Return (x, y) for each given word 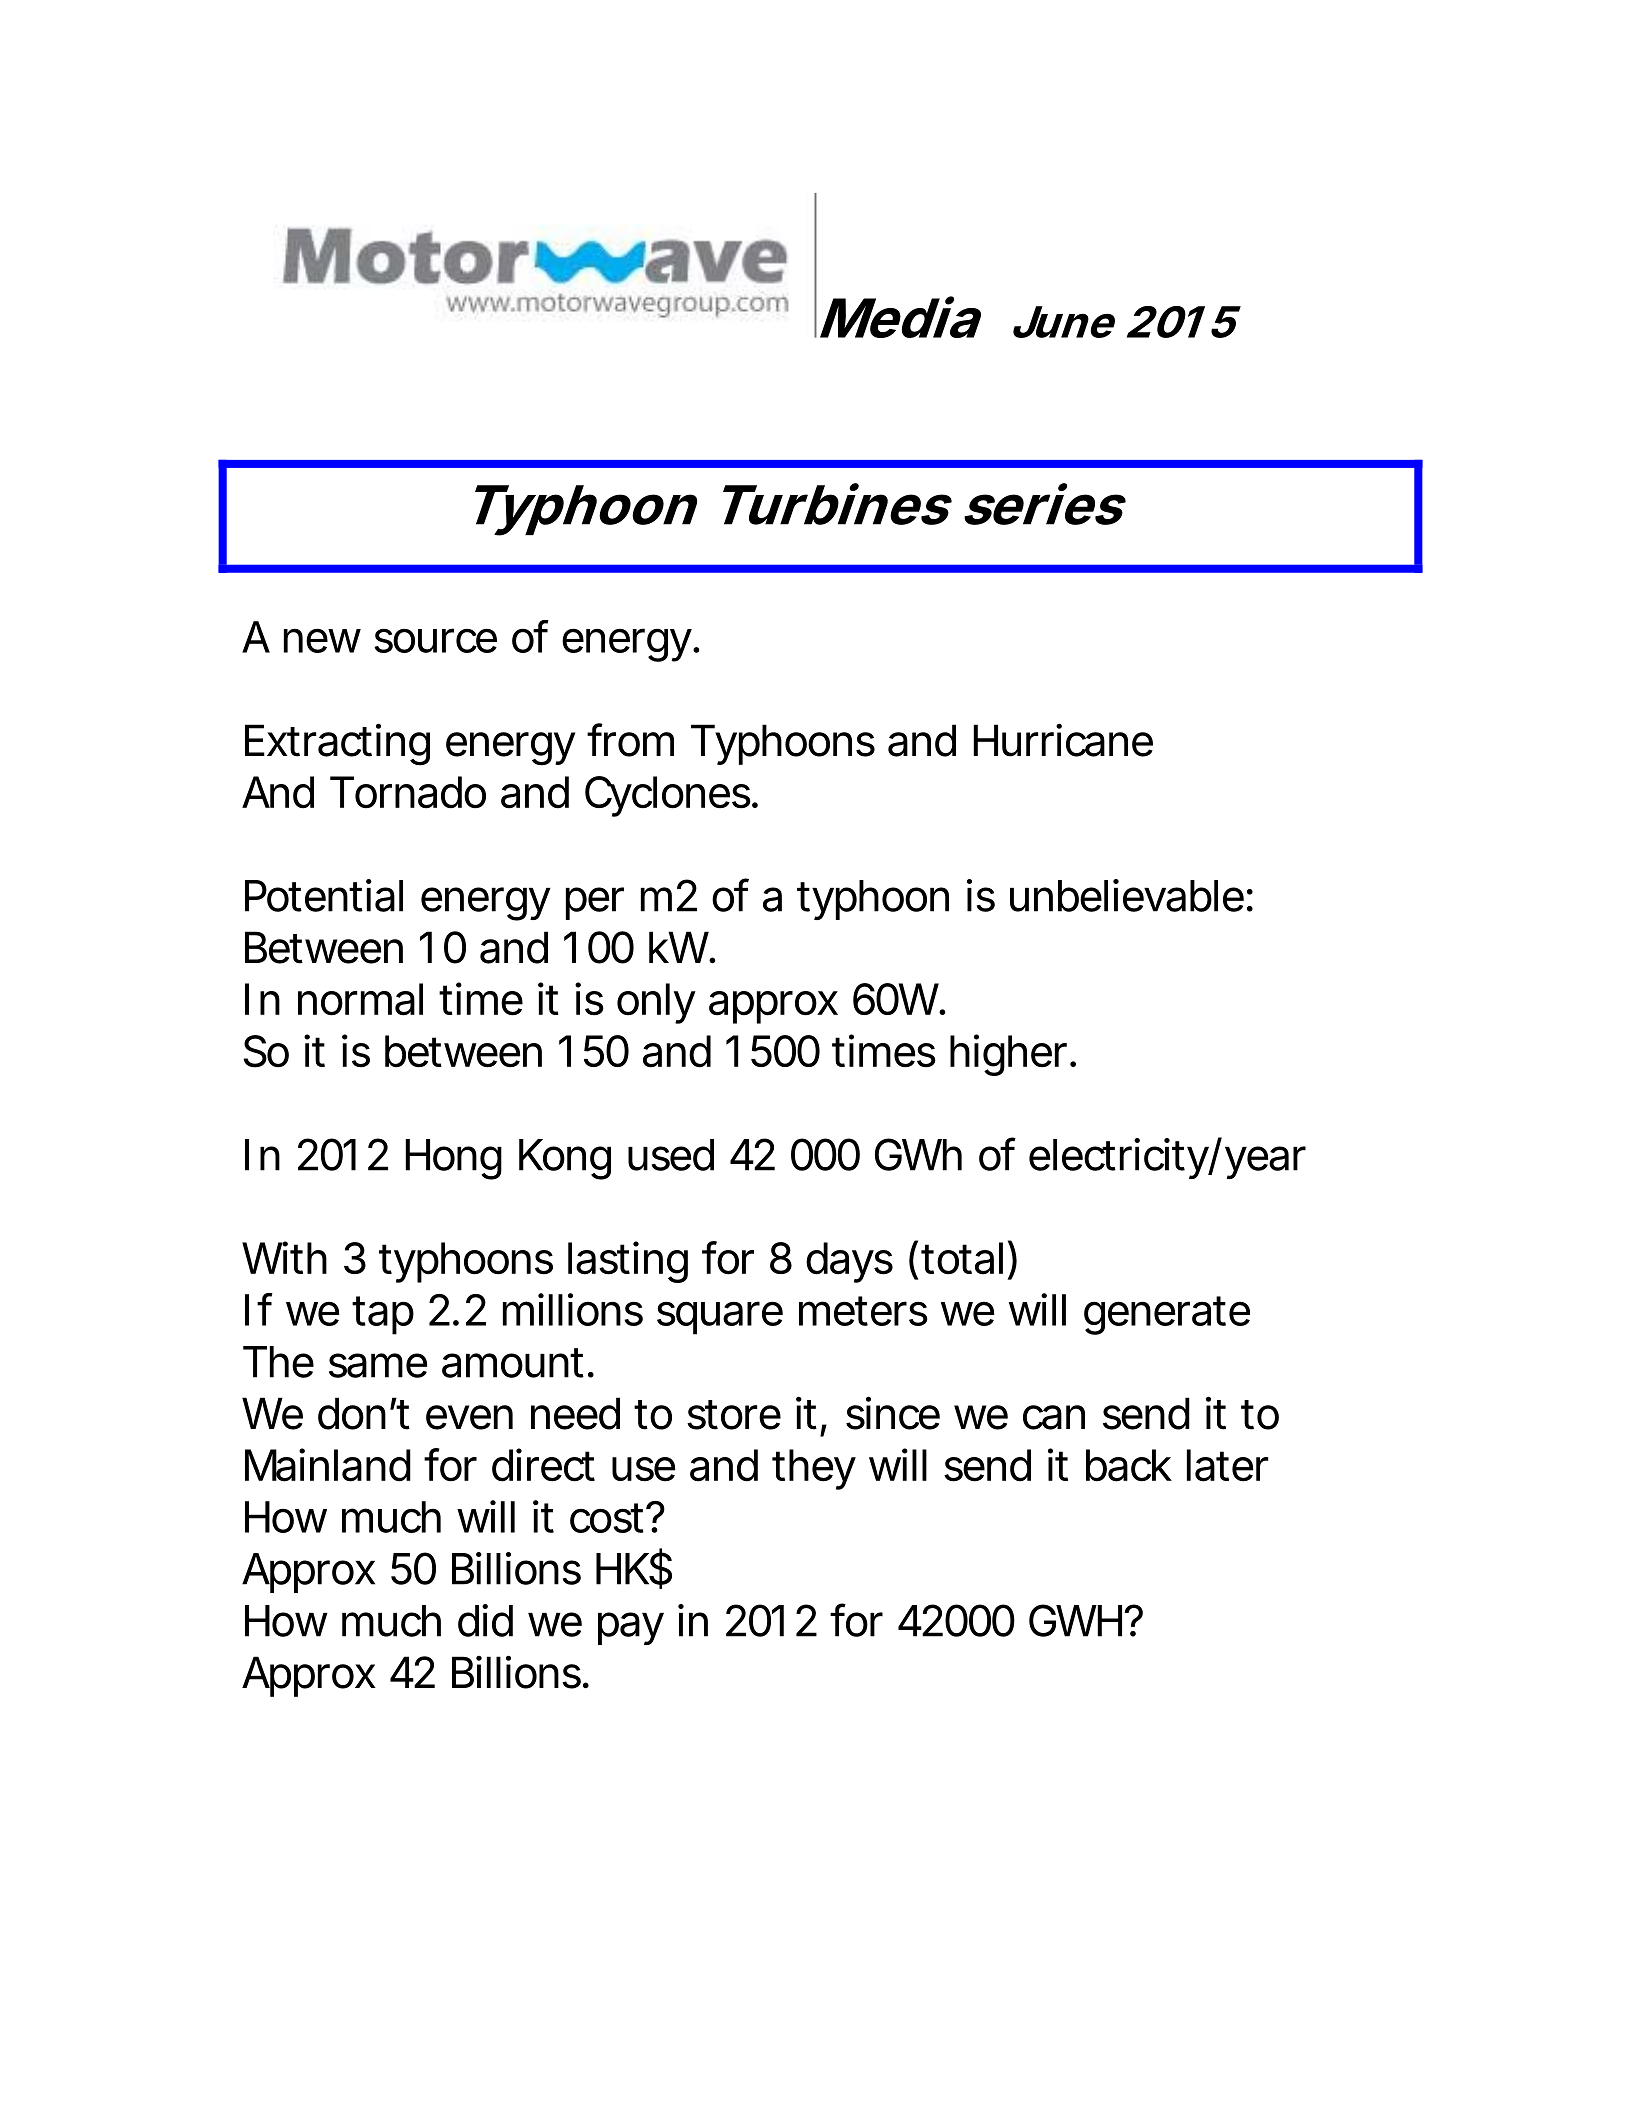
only (656, 1003)
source (435, 640)
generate (1167, 1315)
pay (631, 1628)
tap (383, 1315)
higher (1012, 1055)
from (630, 740)
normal (360, 999)
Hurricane (1063, 740)
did (485, 1620)
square (720, 1318)
